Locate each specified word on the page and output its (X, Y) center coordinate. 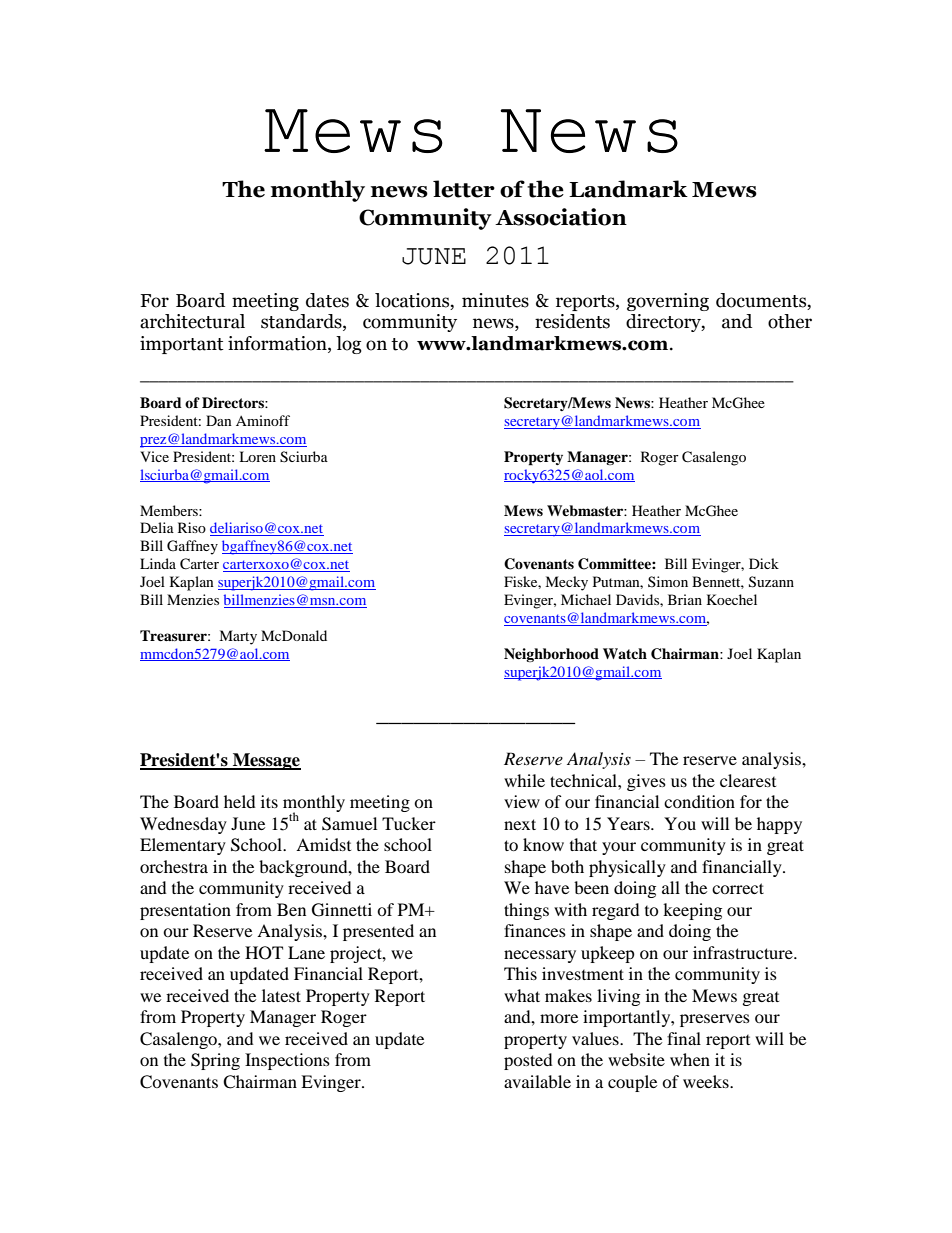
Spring (215, 1061)
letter (464, 189)
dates (327, 300)
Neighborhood (551, 655)
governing (668, 302)
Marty (238, 637)
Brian (685, 599)
